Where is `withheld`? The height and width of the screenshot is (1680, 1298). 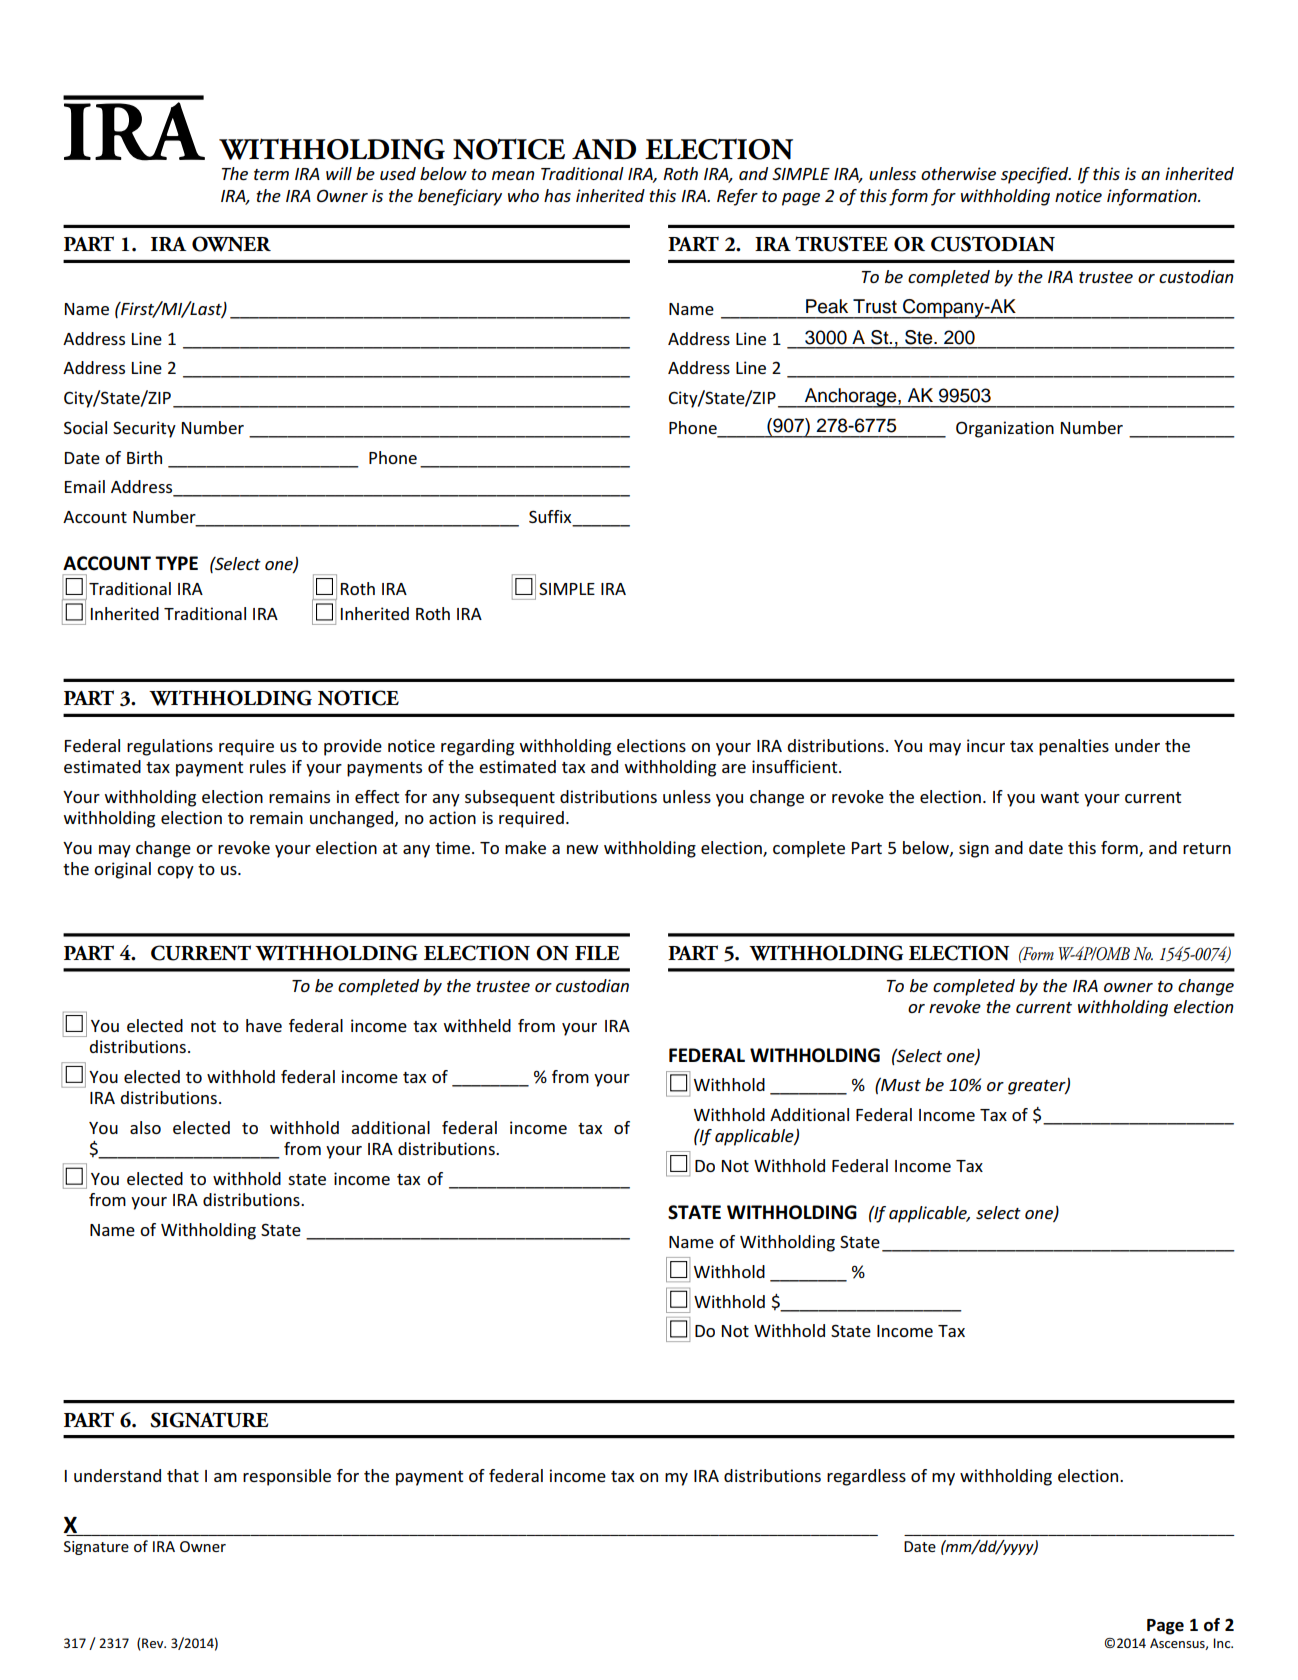
withheld is located at coordinates (477, 1025).
